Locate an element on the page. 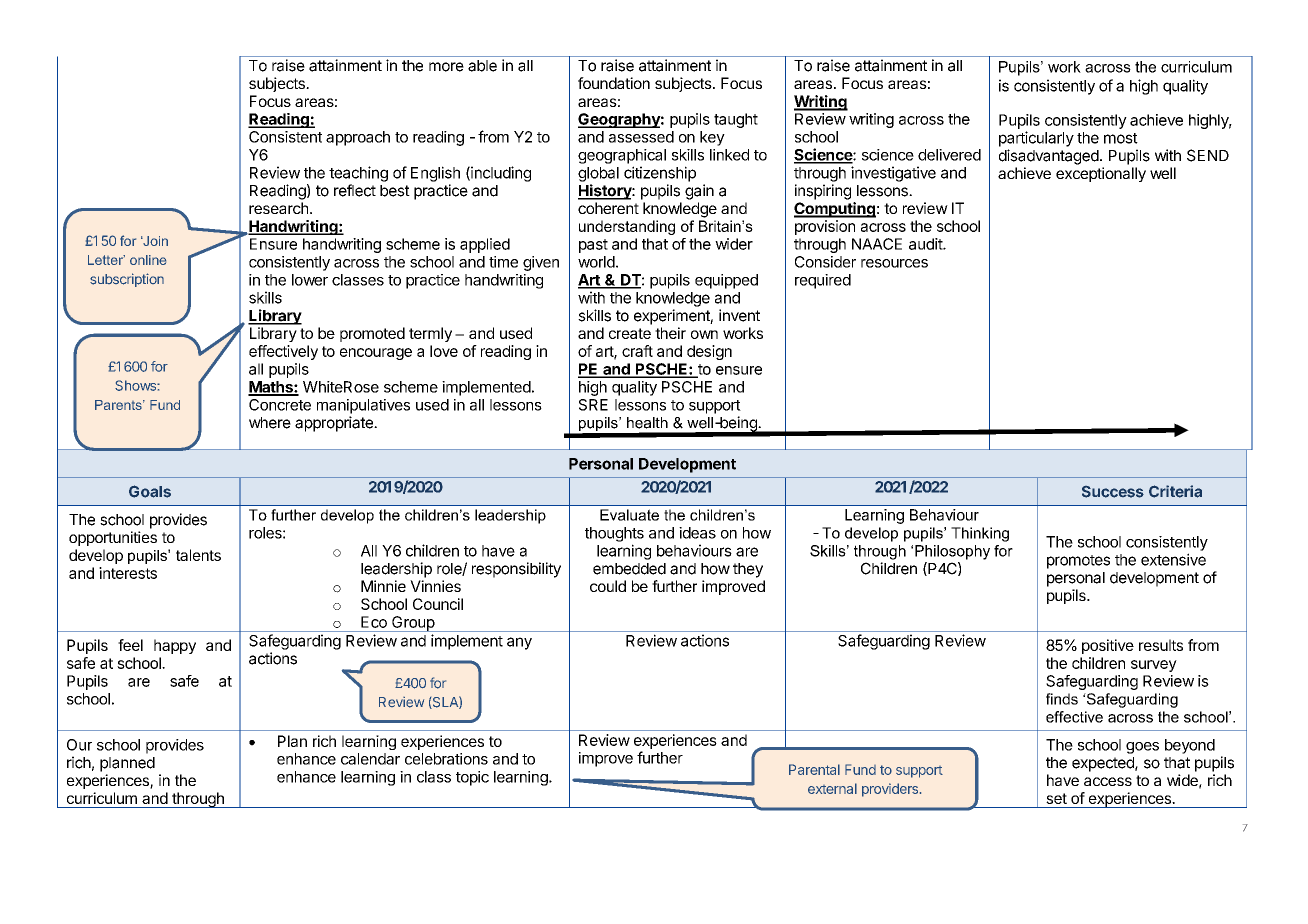  where is located at coordinates (270, 423).
